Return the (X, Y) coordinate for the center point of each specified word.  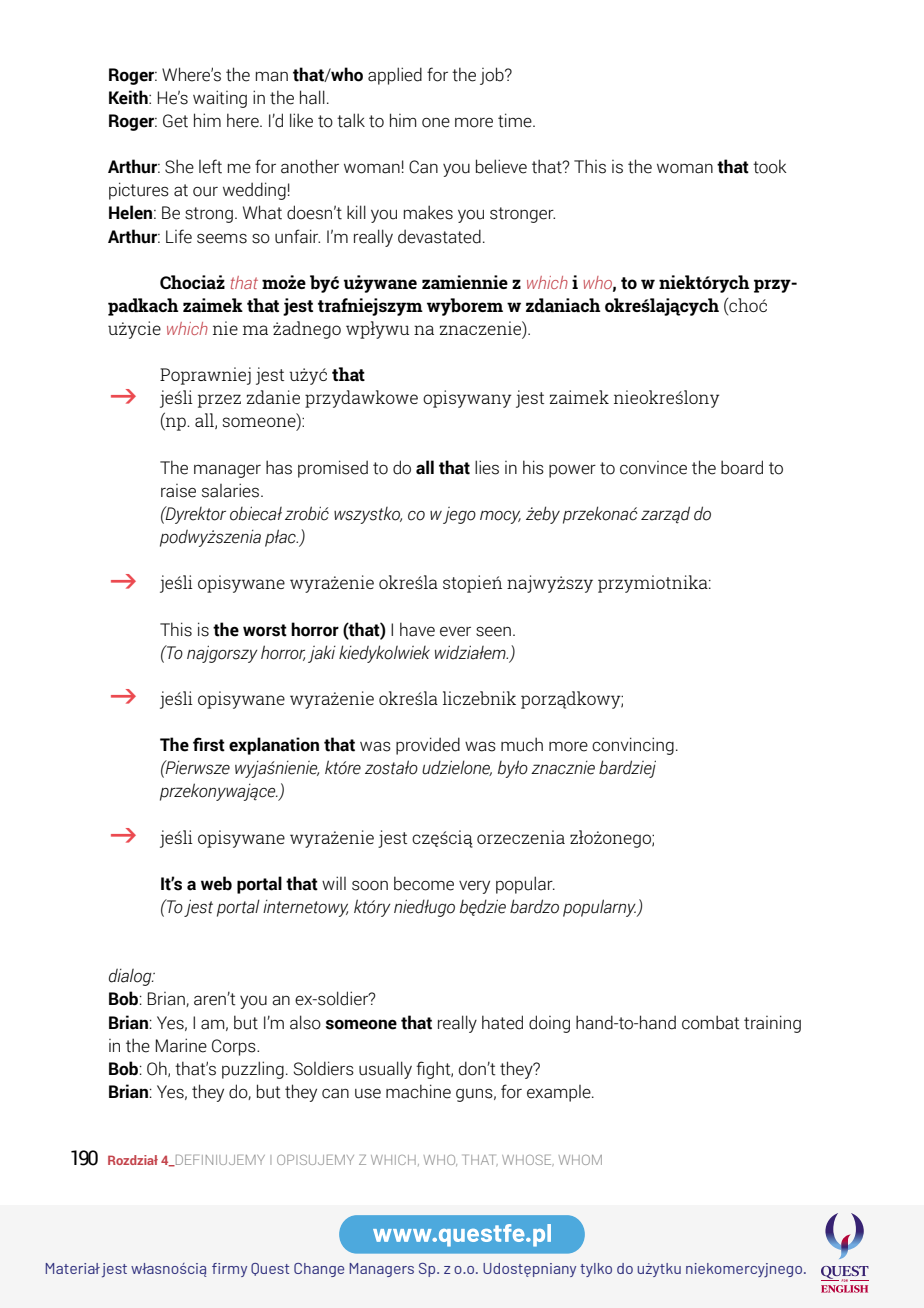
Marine (181, 1045)
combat (711, 1022)
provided (428, 746)
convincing (633, 746)
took (770, 166)
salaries (232, 490)
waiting (220, 99)
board (742, 467)
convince (653, 468)
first (209, 744)
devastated (439, 236)
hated (502, 1022)
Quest (270, 1269)
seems (222, 238)
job (493, 76)
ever (455, 632)
